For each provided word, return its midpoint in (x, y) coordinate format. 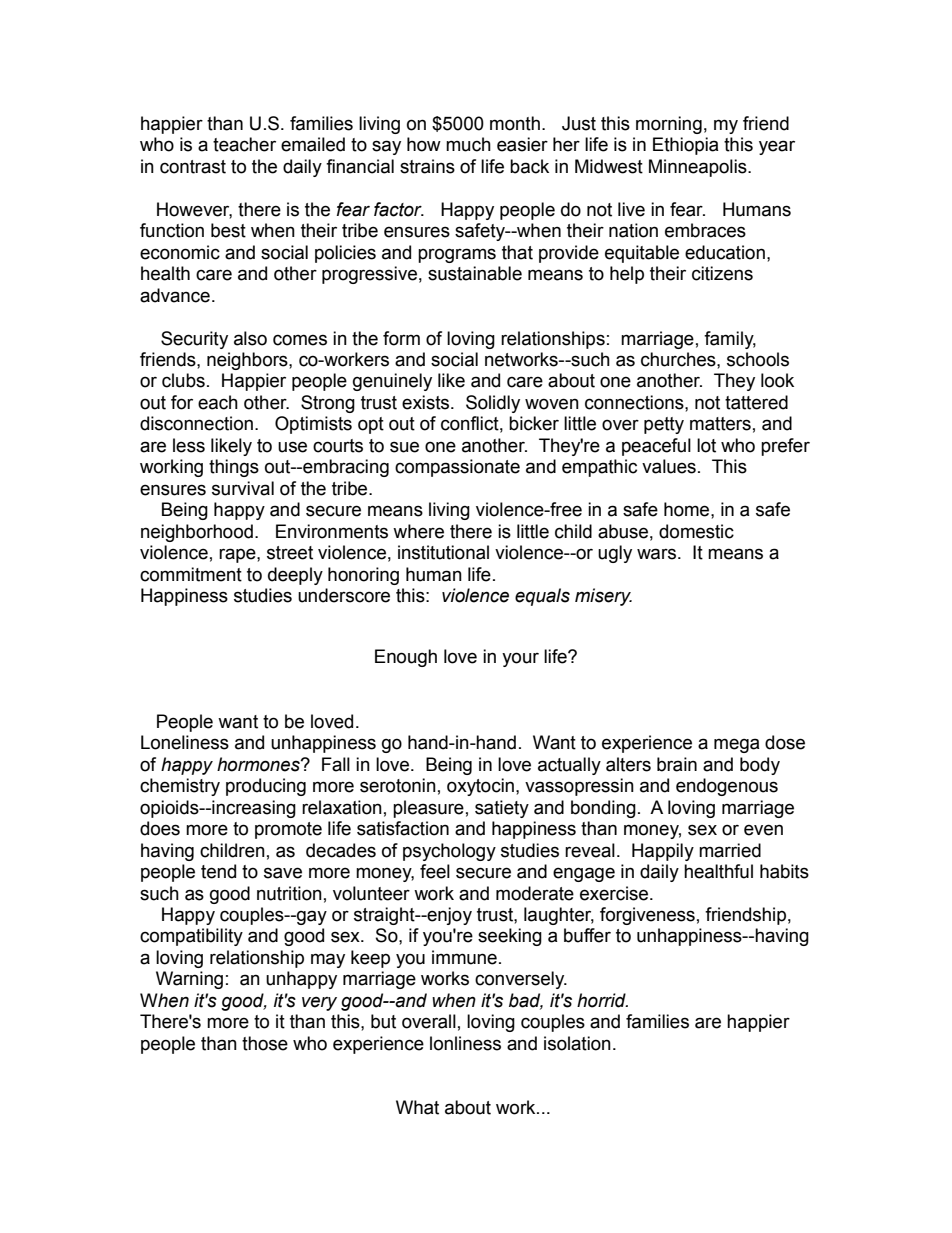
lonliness (465, 1043)
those (265, 1043)
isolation (577, 1043)
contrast (193, 167)
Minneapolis (699, 168)
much (468, 144)
